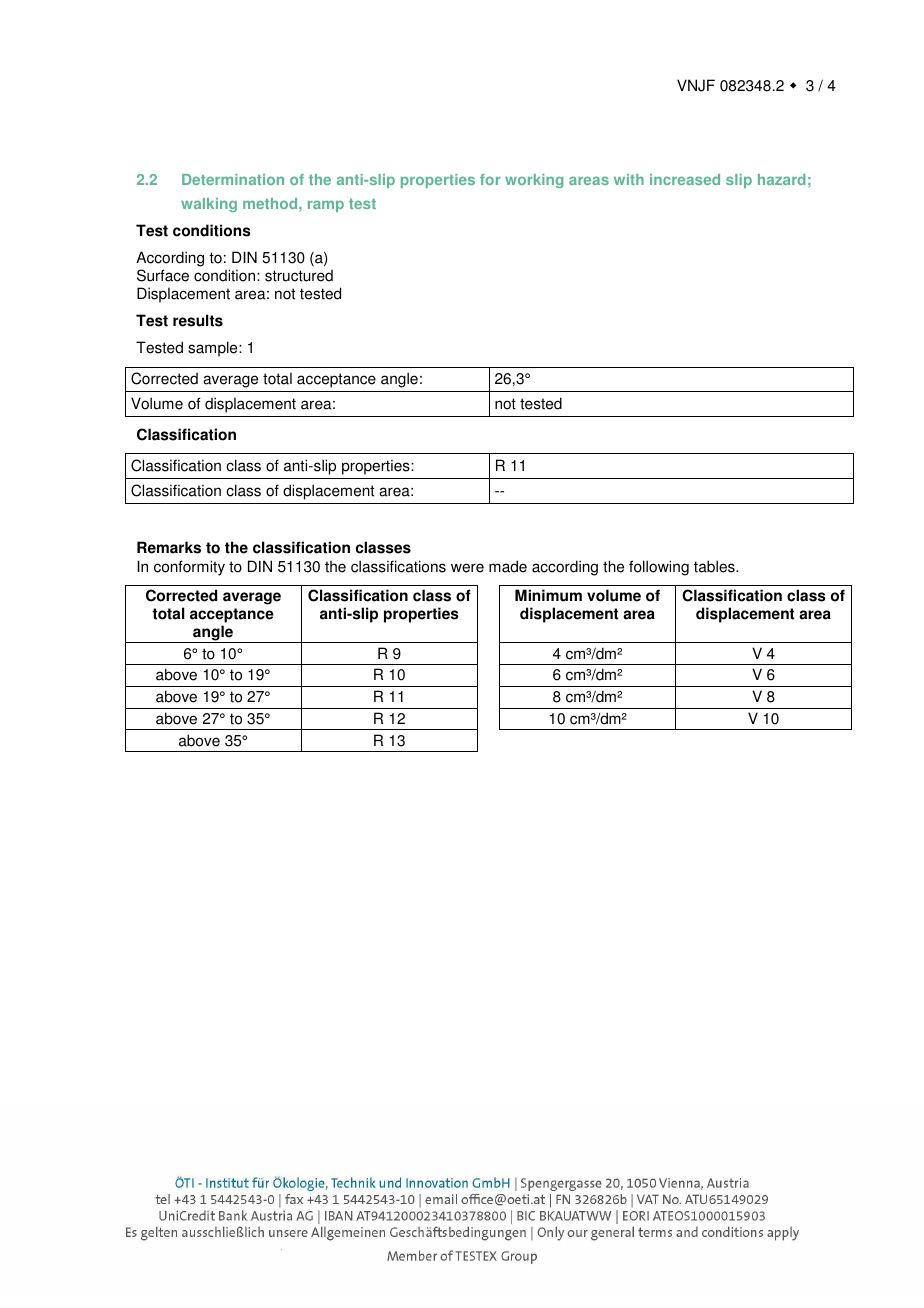 The height and width of the screenshot is (1308, 924). I want to click on Determination, so click(233, 179).
